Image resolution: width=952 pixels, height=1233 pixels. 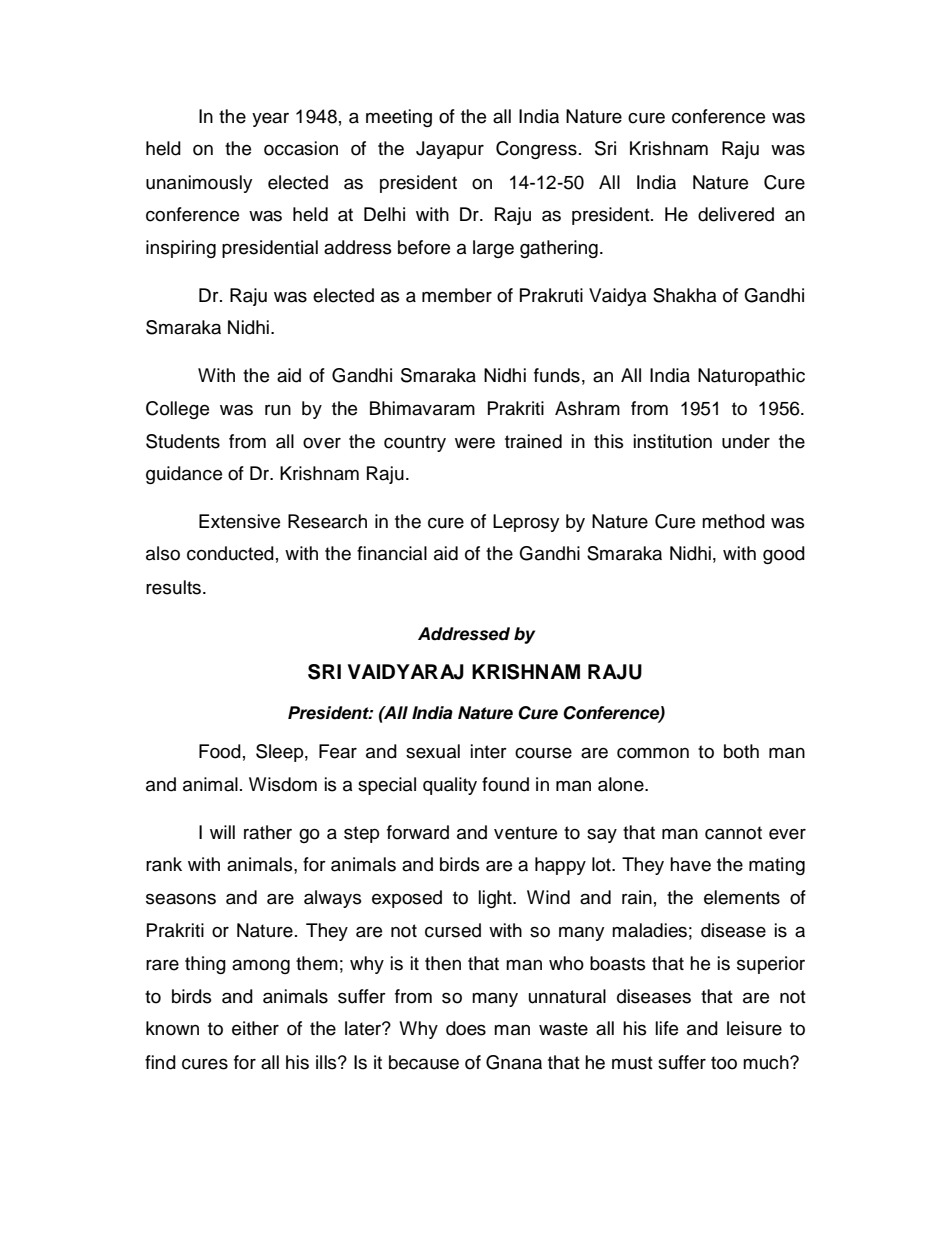 I want to click on Food, so click(x=220, y=751).
